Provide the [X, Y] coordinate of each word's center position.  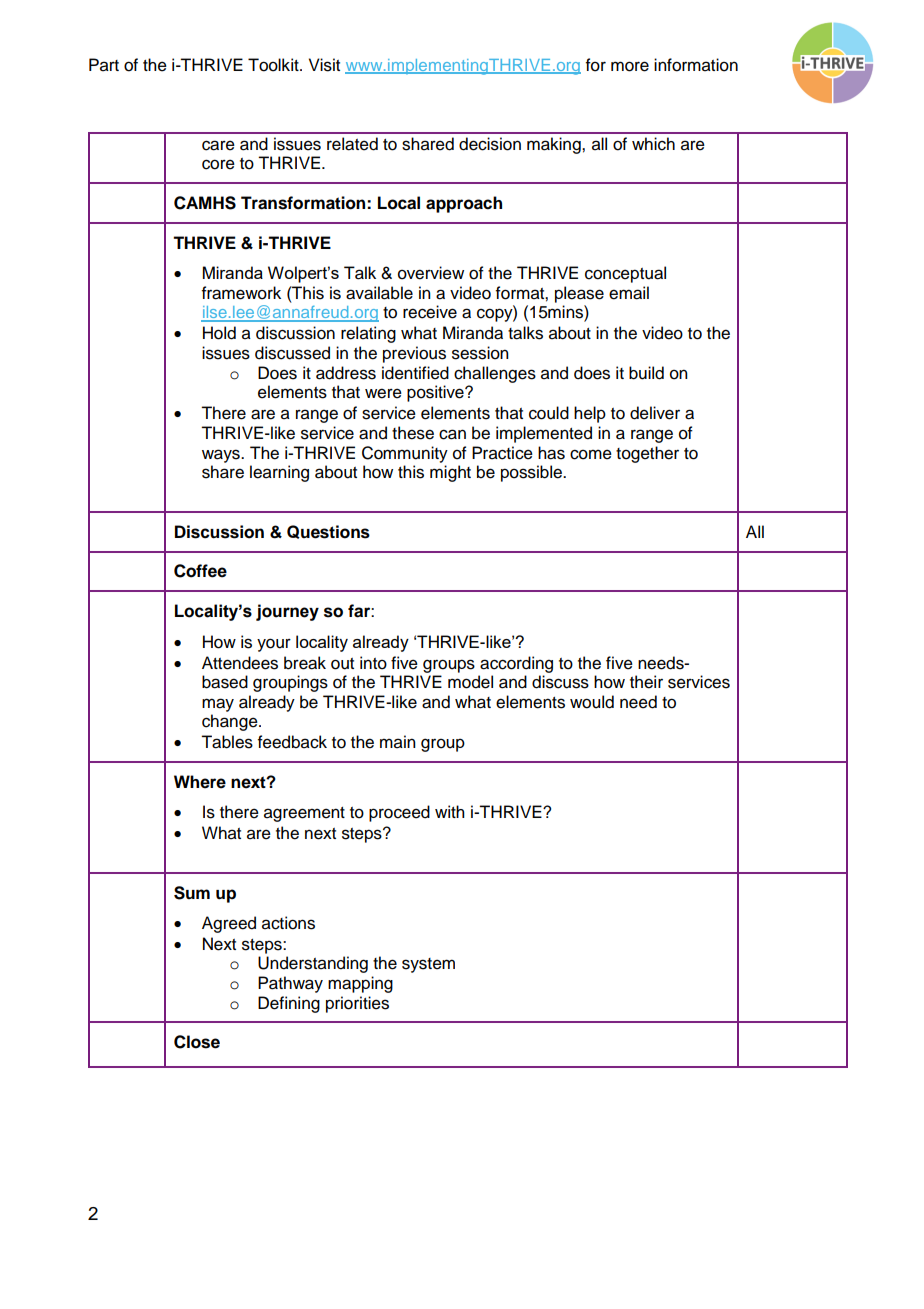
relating [368, 334]
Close [197, 1042]
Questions [328, 532]
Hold [219, 333]
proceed [399, 813]
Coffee [200, 571]
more [630, 66]
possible [532, 473]
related [352, 144]
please [579, 294]
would [592, 702]
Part [104, 65]
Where [200, 782]
